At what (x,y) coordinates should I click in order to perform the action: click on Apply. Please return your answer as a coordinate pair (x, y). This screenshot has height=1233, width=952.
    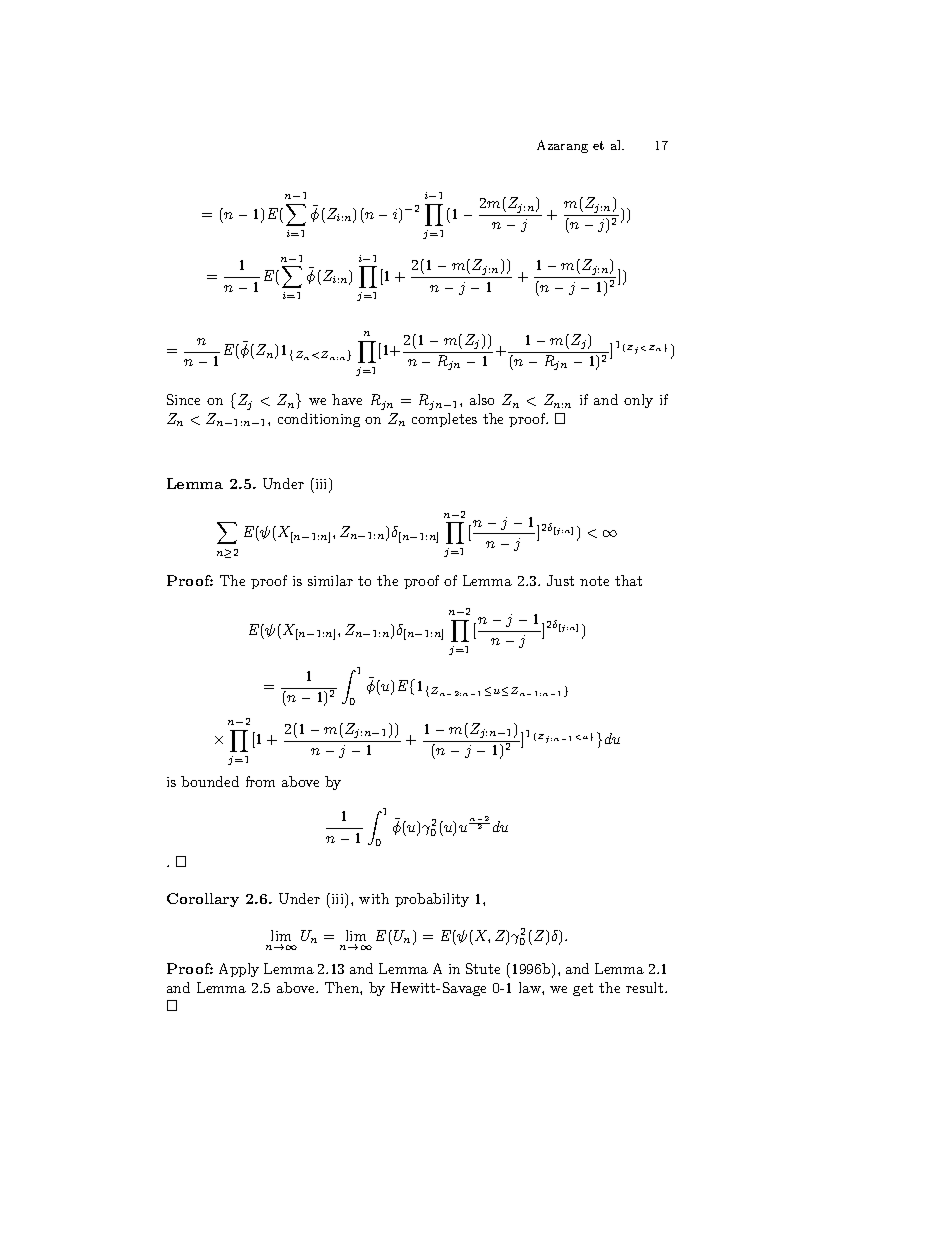
    Looking at the image, I should click on (239, 970).
